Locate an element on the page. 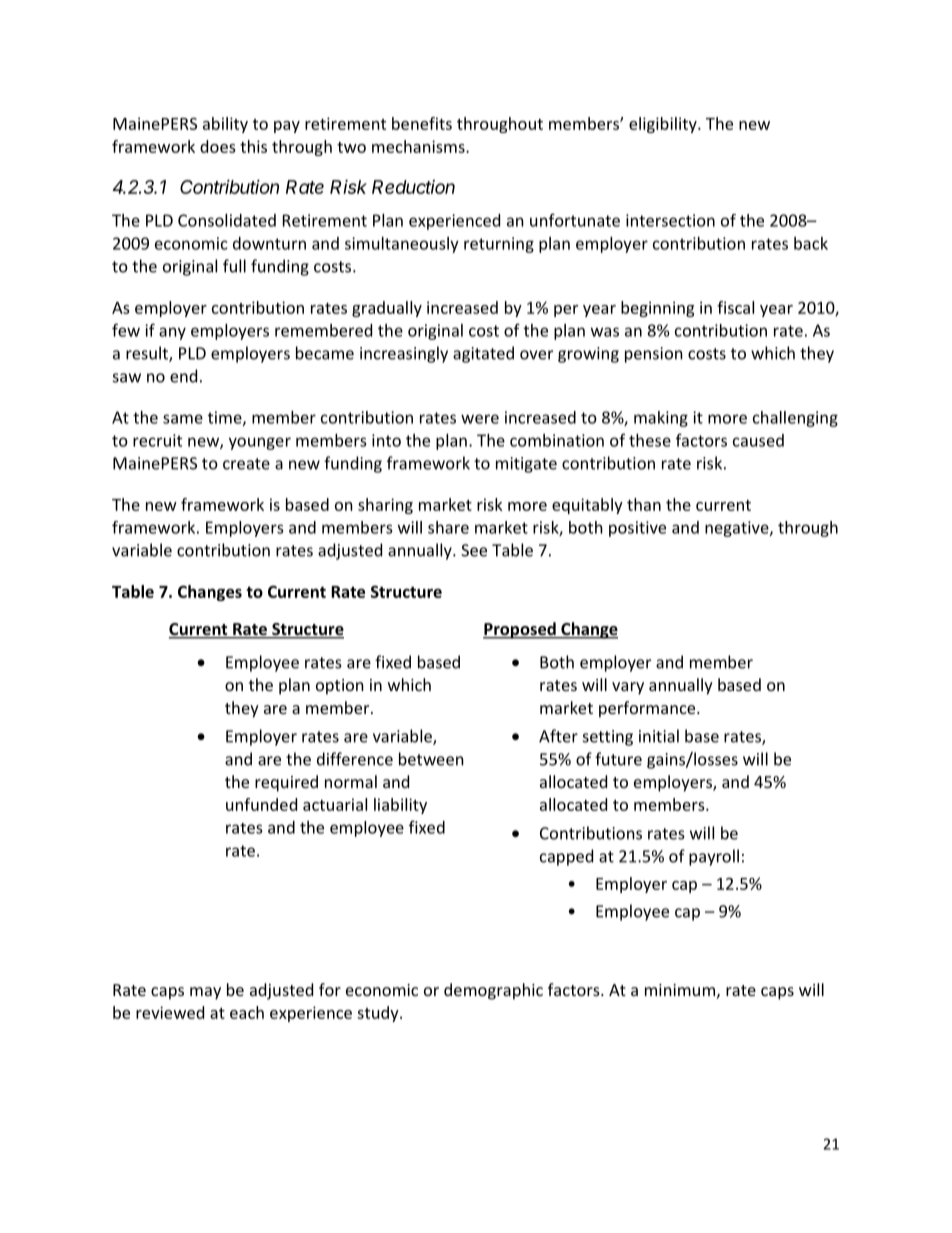 The image size is (952, 1233). does is located at coordinates (218, 146).
